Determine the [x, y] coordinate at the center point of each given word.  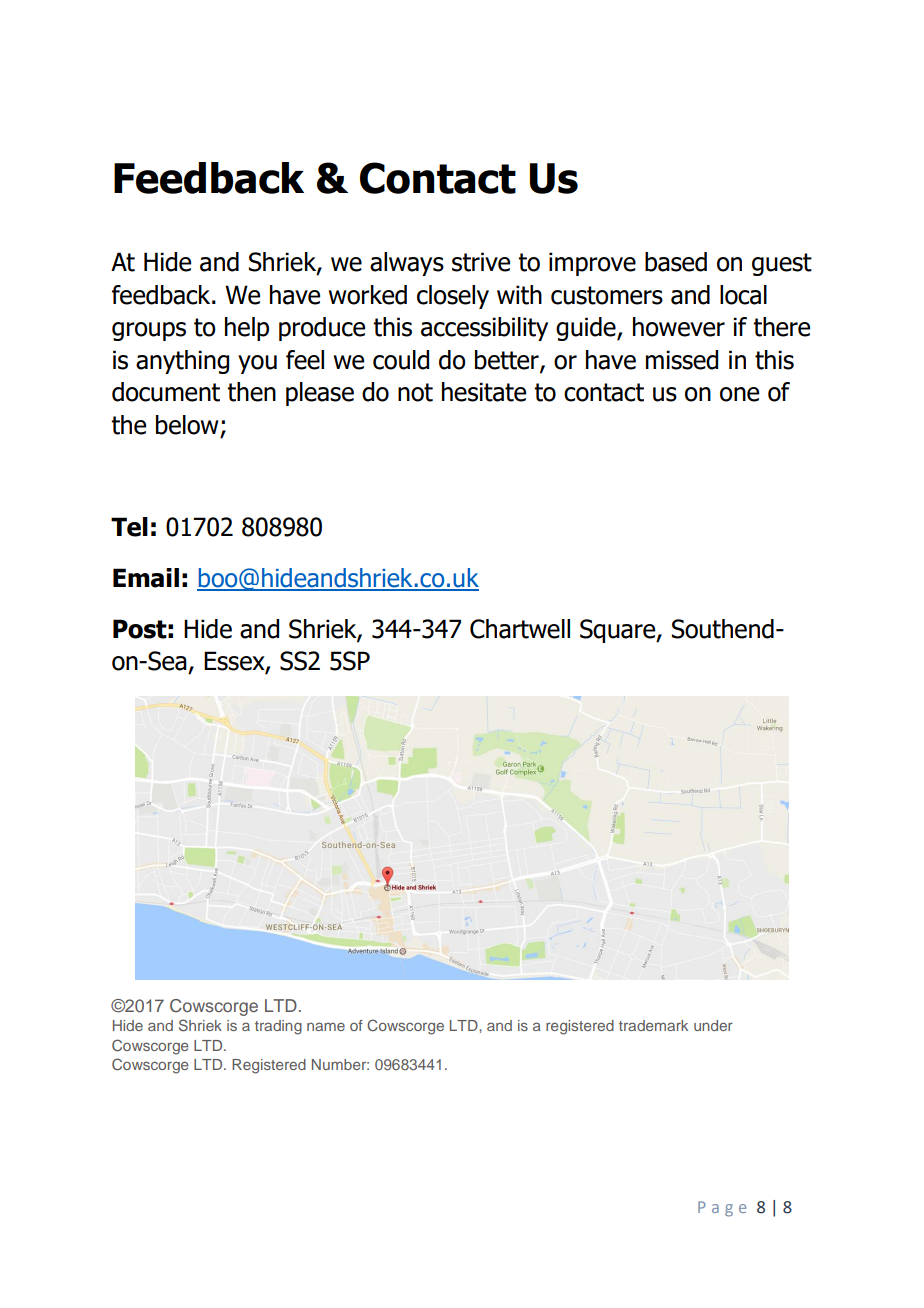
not [415, 392]
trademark [653, 1025]
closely [453, 297]
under [713, 1025]
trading [278, 1027]
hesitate [484, 392]
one [739, 394]
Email [146, 578]
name [326, 1026]
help [247, 329]
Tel [129, 527]
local [743, 295]
